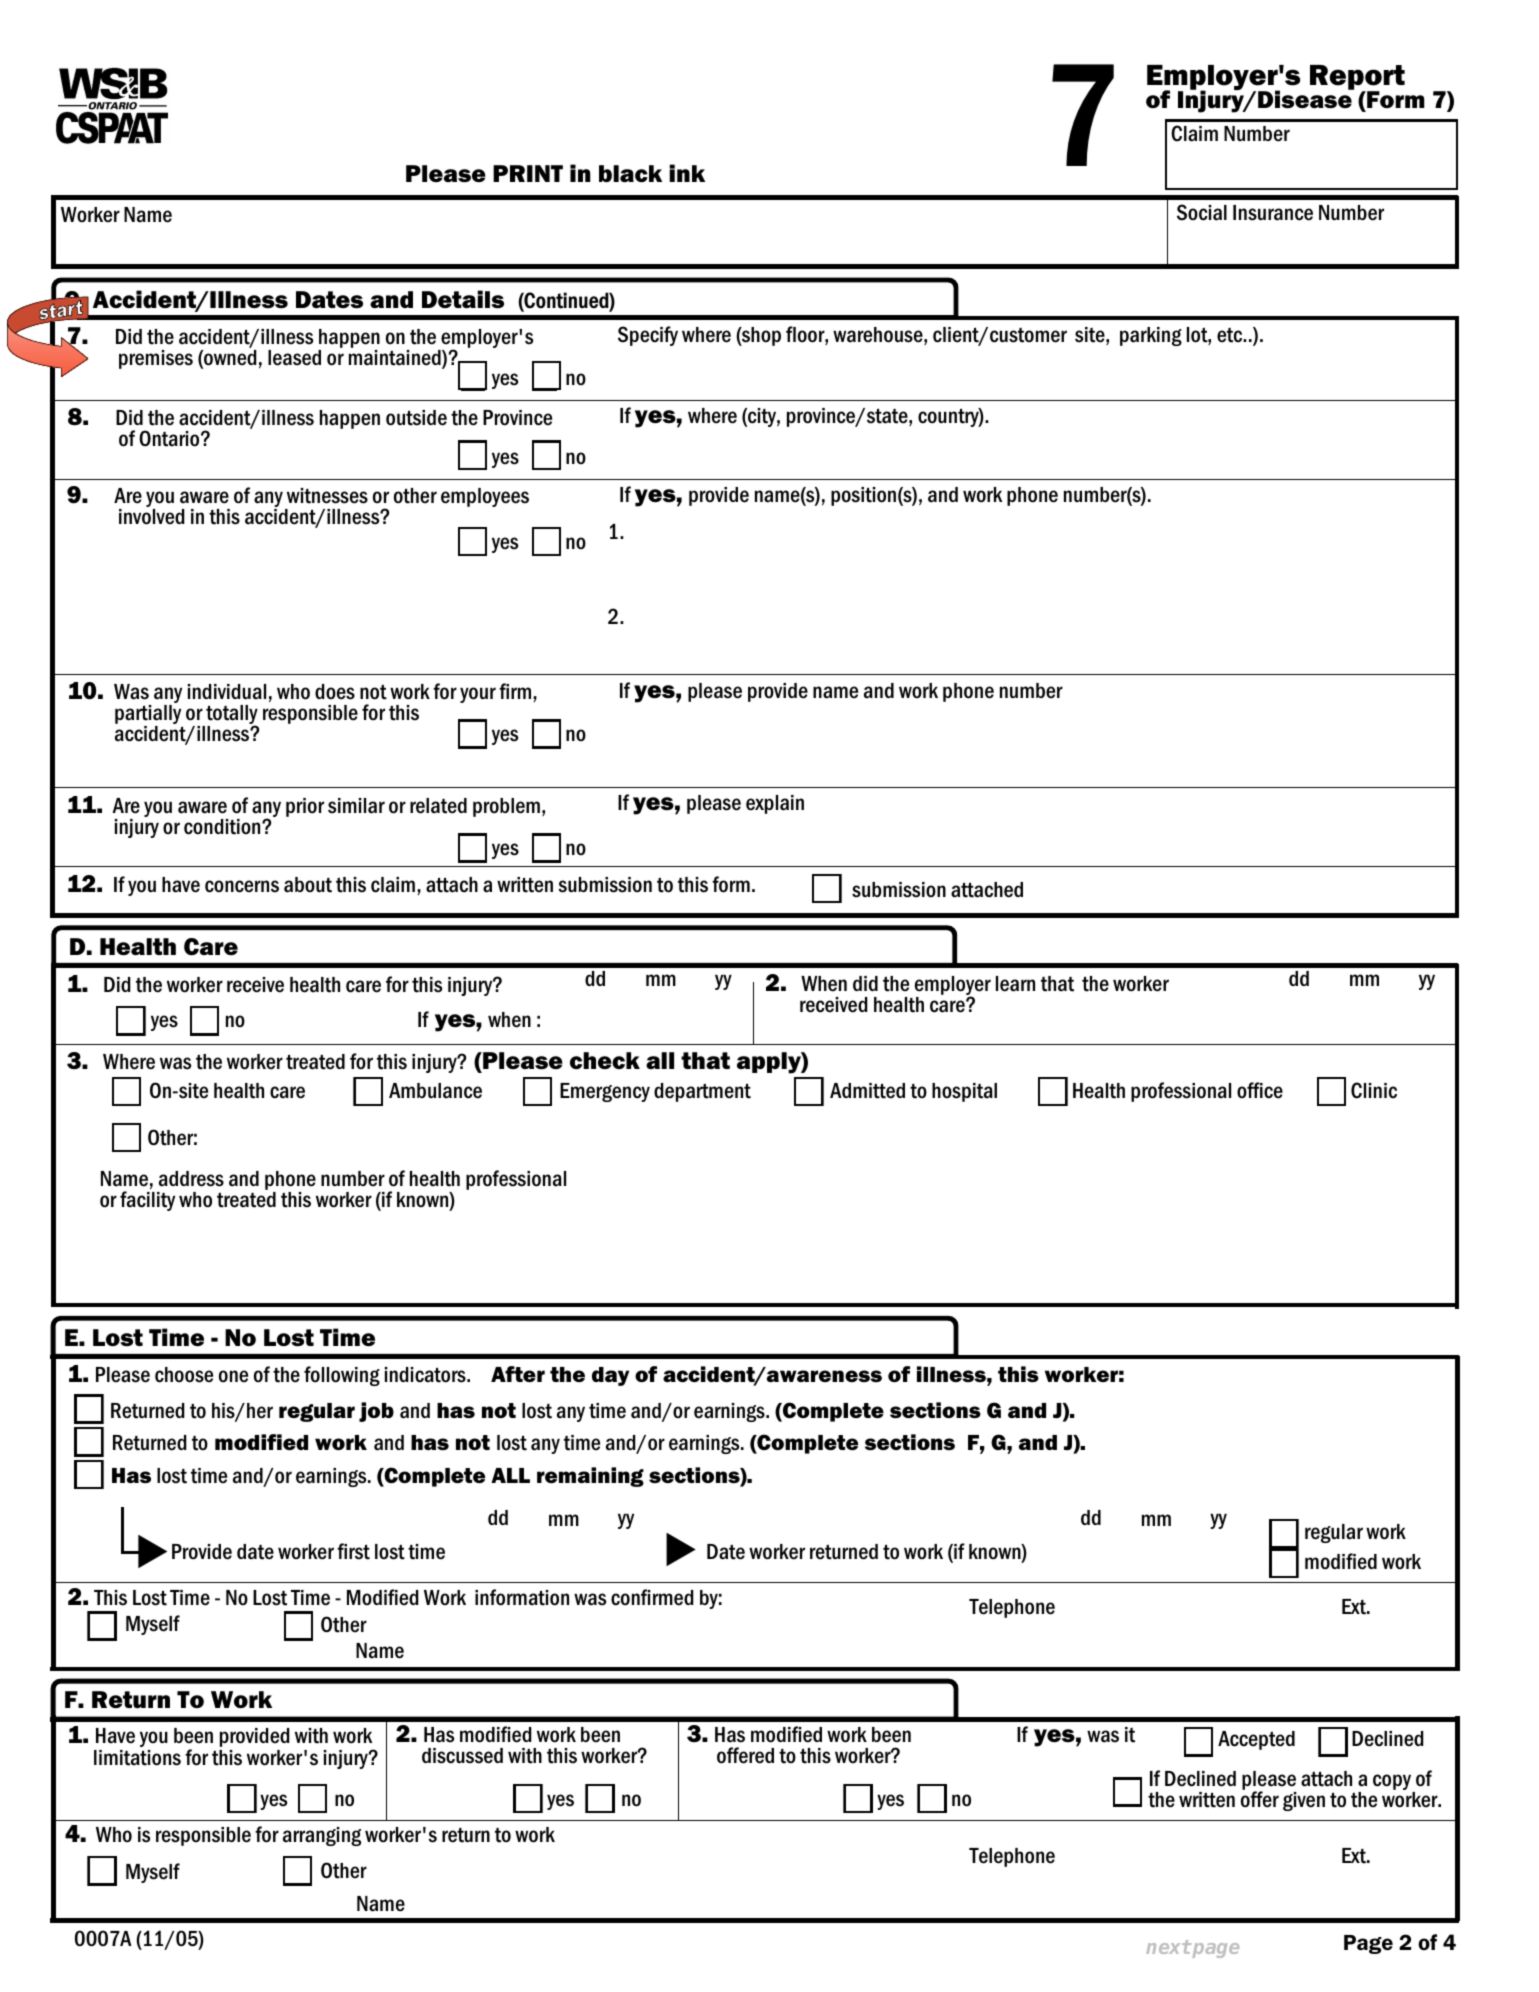 The width and height of the image is (1539, 1992). Describe the element at coordinates (294, 358) in the image. I see `leased` at that location.
